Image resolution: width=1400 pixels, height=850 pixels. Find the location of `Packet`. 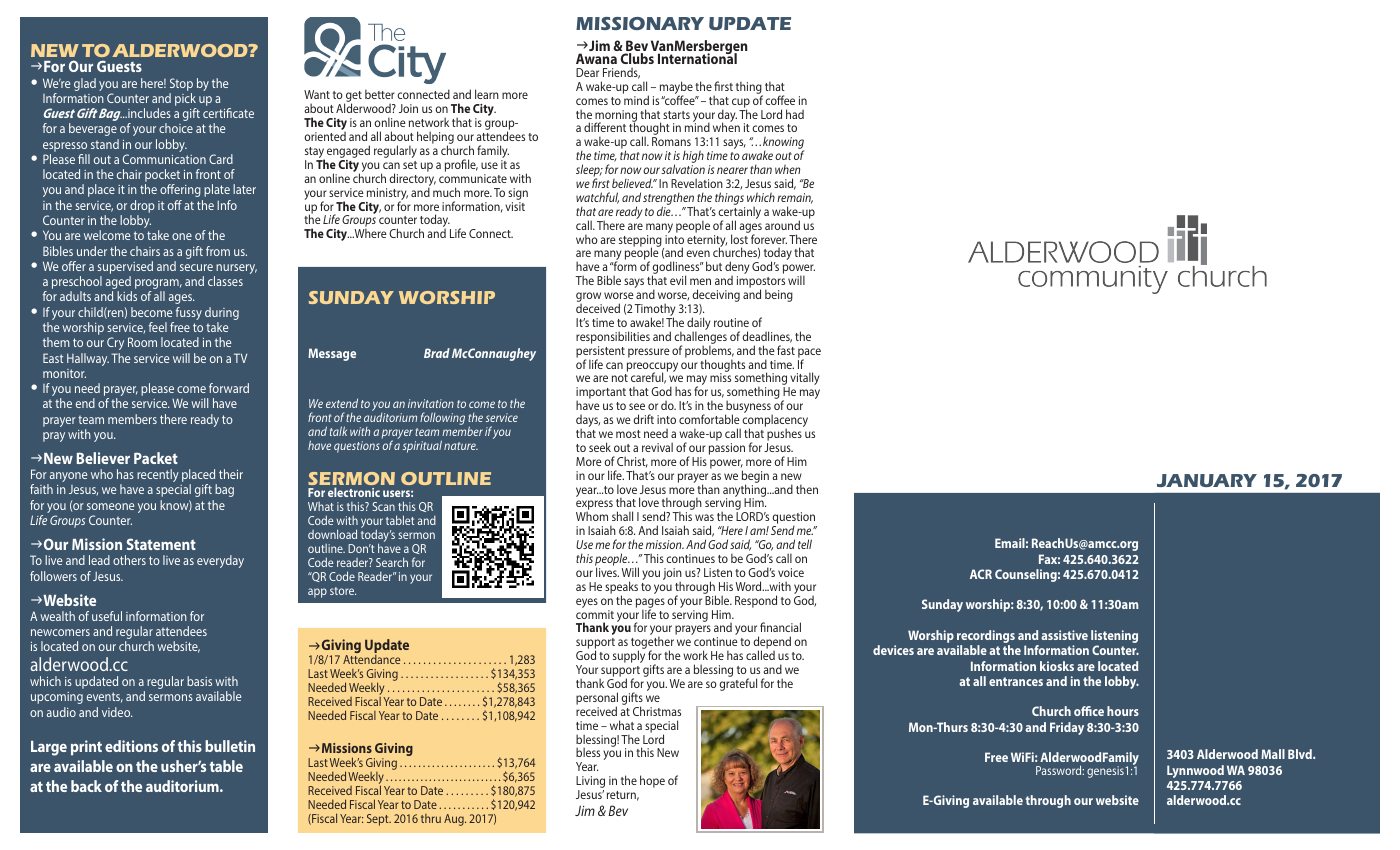

Packet is located at coordinates (156, 458).
